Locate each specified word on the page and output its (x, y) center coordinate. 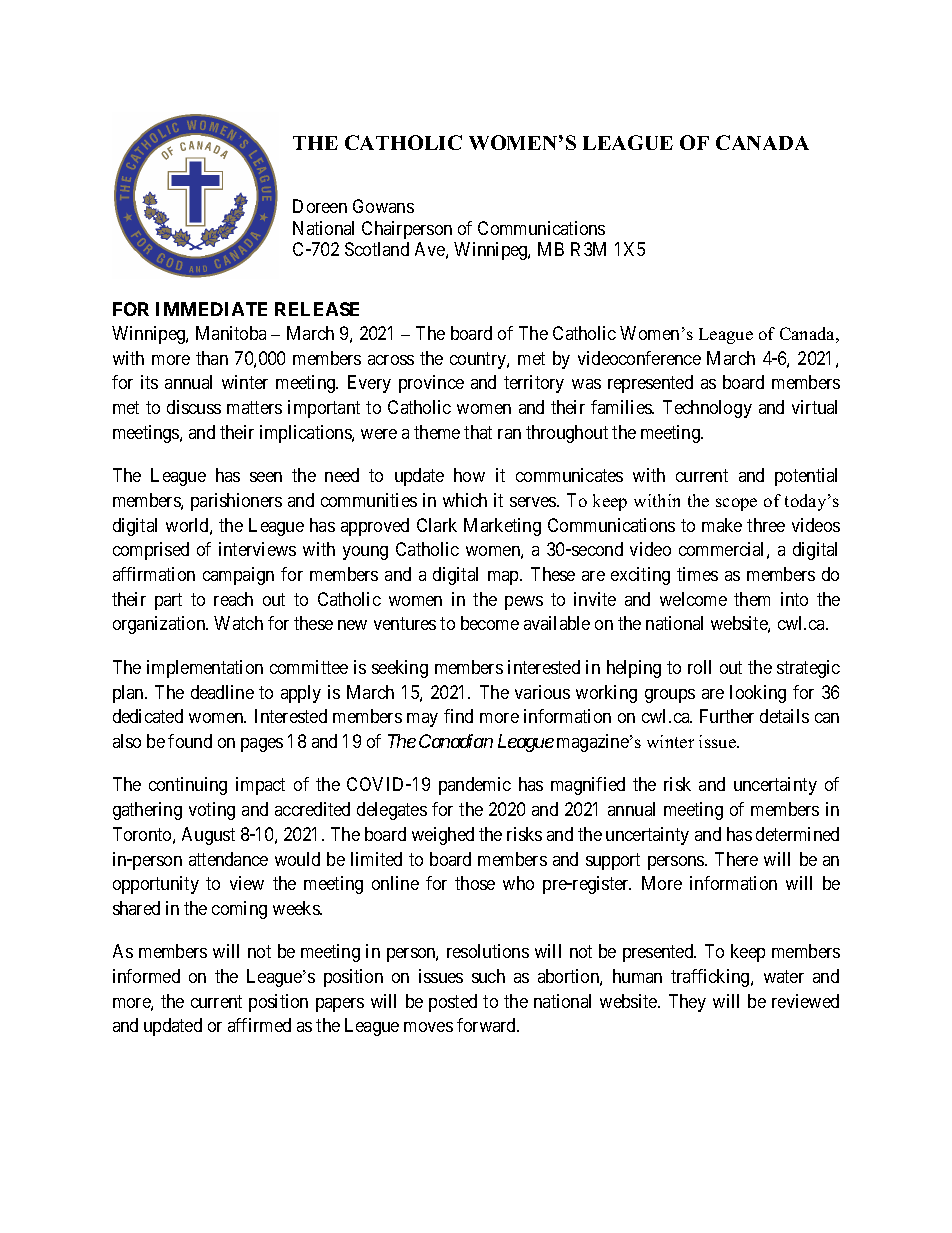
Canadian (456, 741)
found (190, 741)
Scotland (377, 249)
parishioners (236, 502)
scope (736, 504)
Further (727, 716)
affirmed (259, 1025)
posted (453, 1003)
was (586, 384)
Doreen (320, 206)
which (465, 500)
